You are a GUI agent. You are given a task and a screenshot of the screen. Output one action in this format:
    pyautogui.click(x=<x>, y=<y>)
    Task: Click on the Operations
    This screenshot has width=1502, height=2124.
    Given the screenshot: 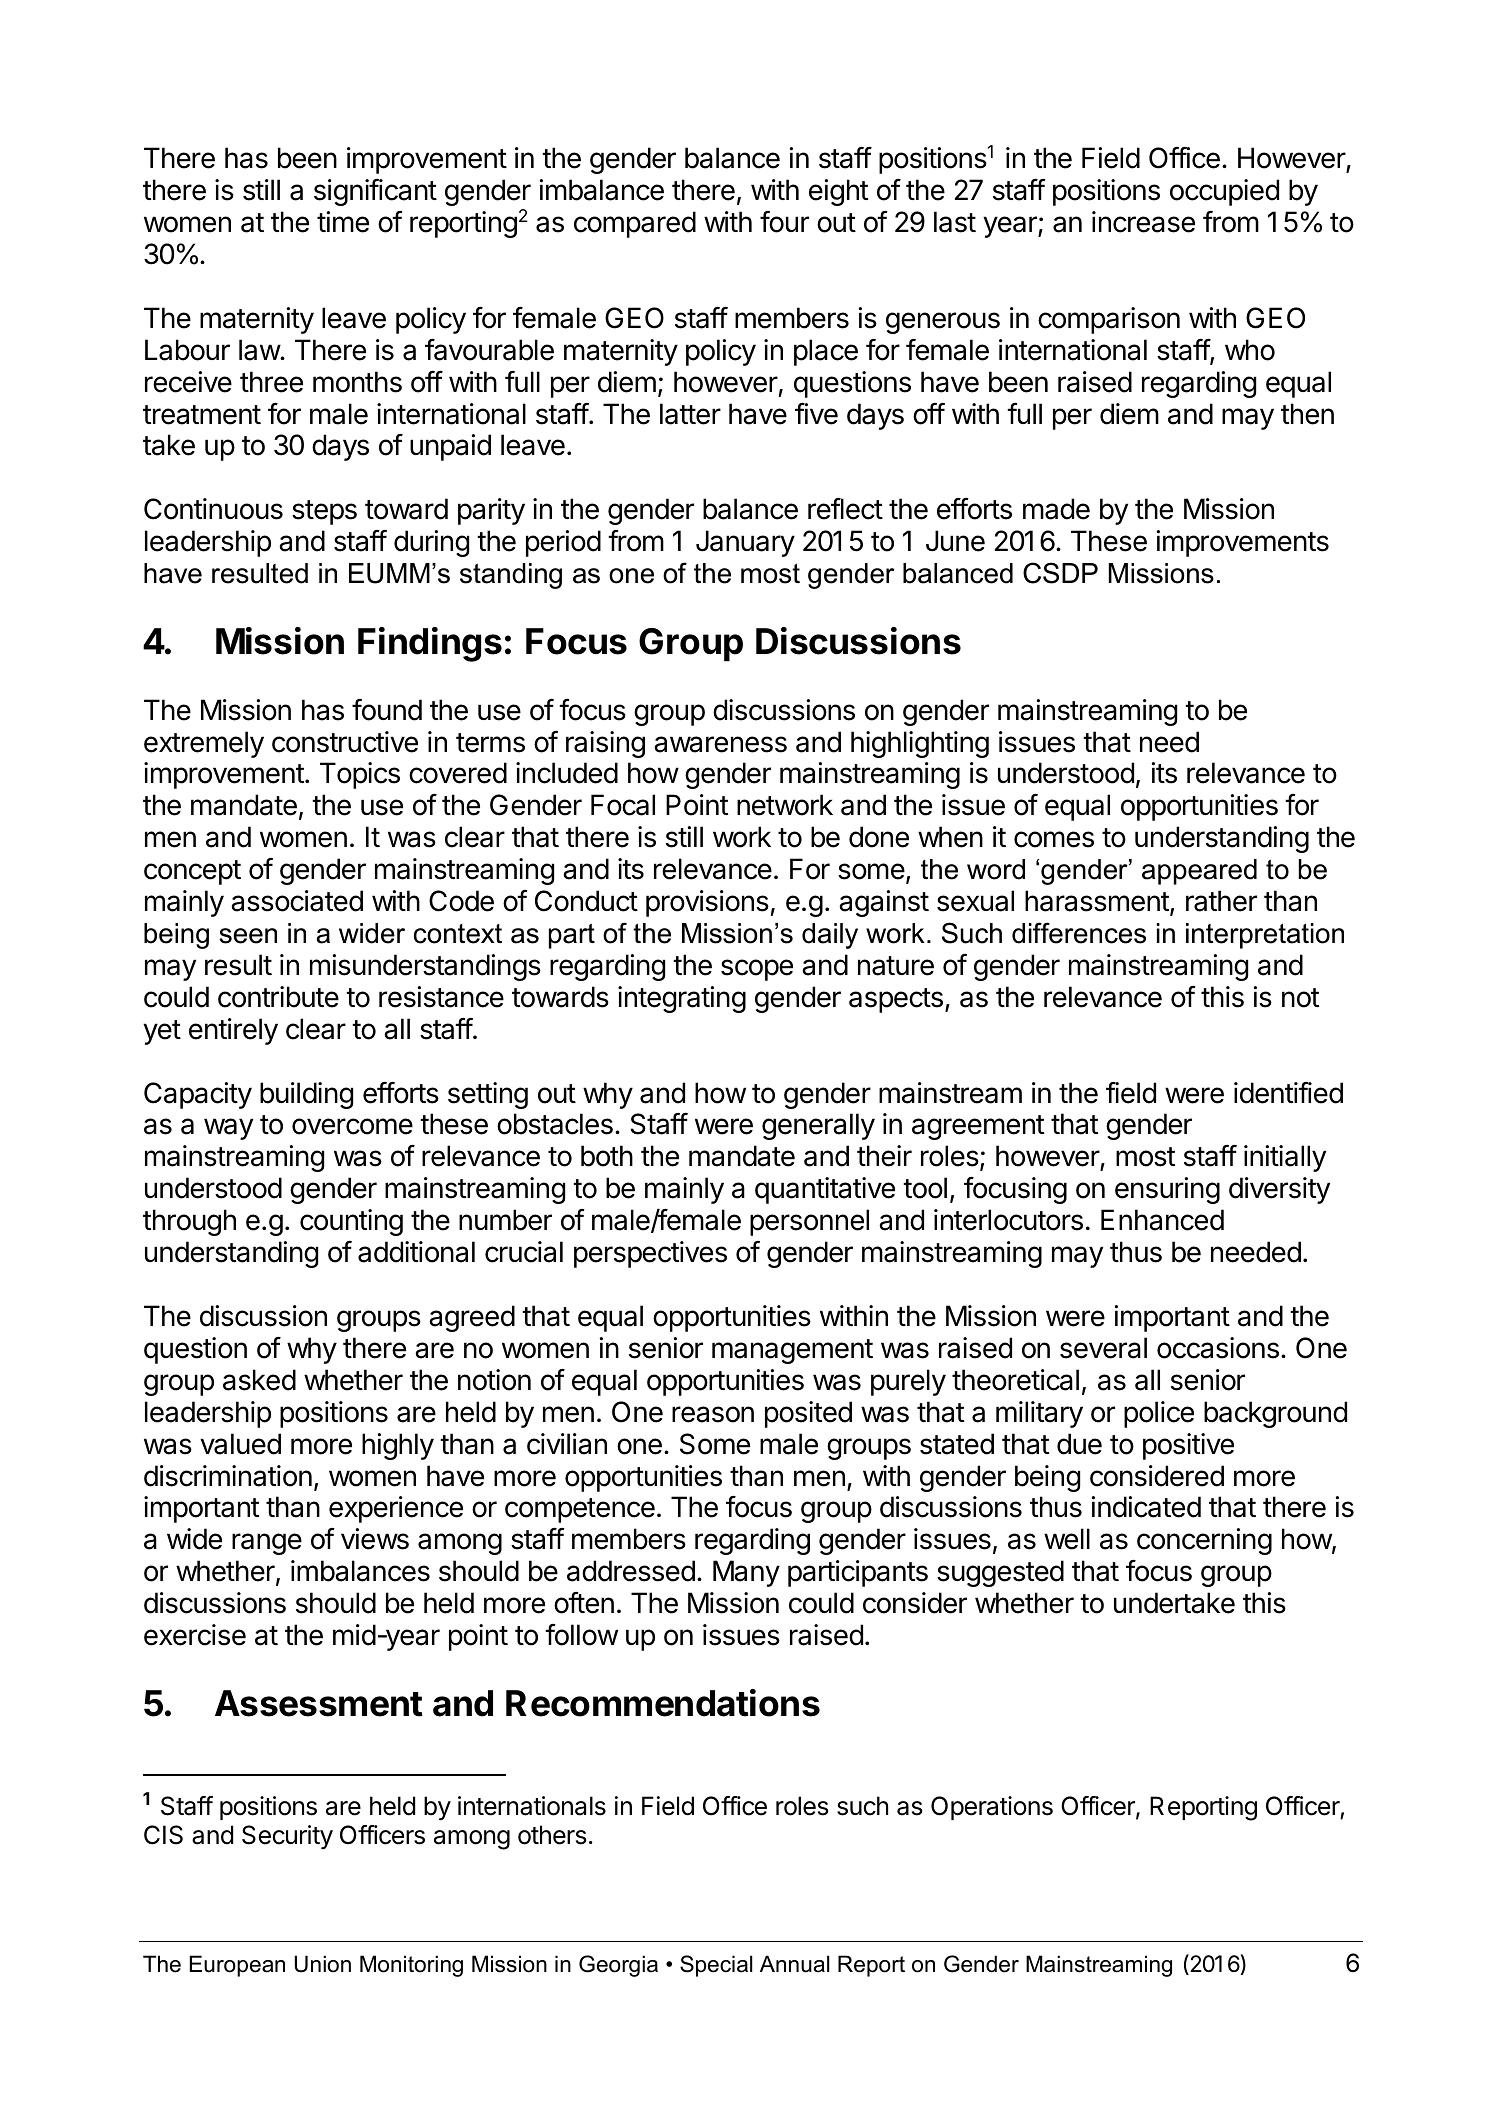 What is the action you would take?
    pyautogui.click(x=992, y=1808)
